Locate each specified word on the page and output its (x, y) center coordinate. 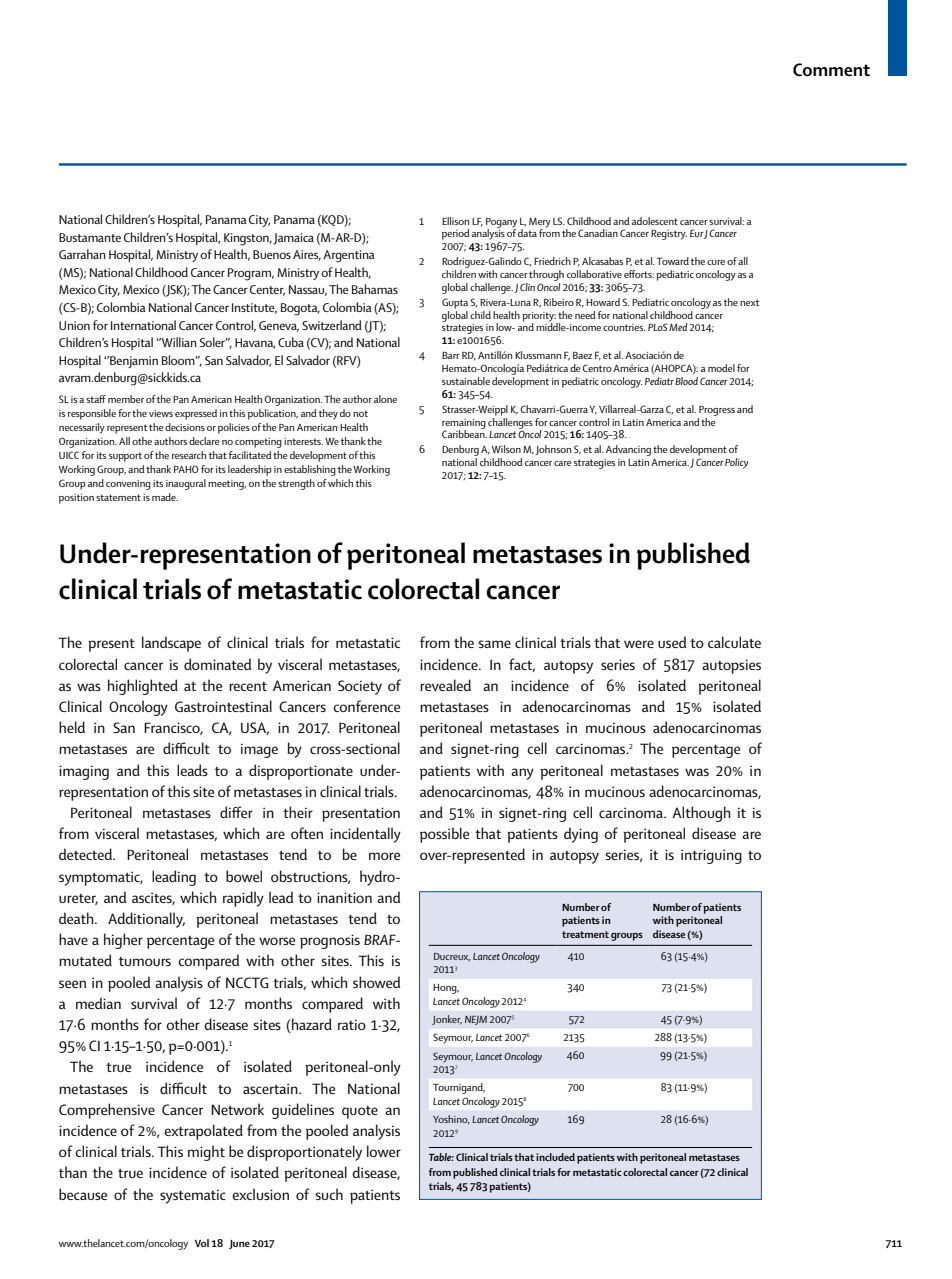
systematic (193, 1196)
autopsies (731, 666)
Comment (831, 70)
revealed (445, 685)
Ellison (455, 221)
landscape (171, 644)
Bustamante (90, 237)
